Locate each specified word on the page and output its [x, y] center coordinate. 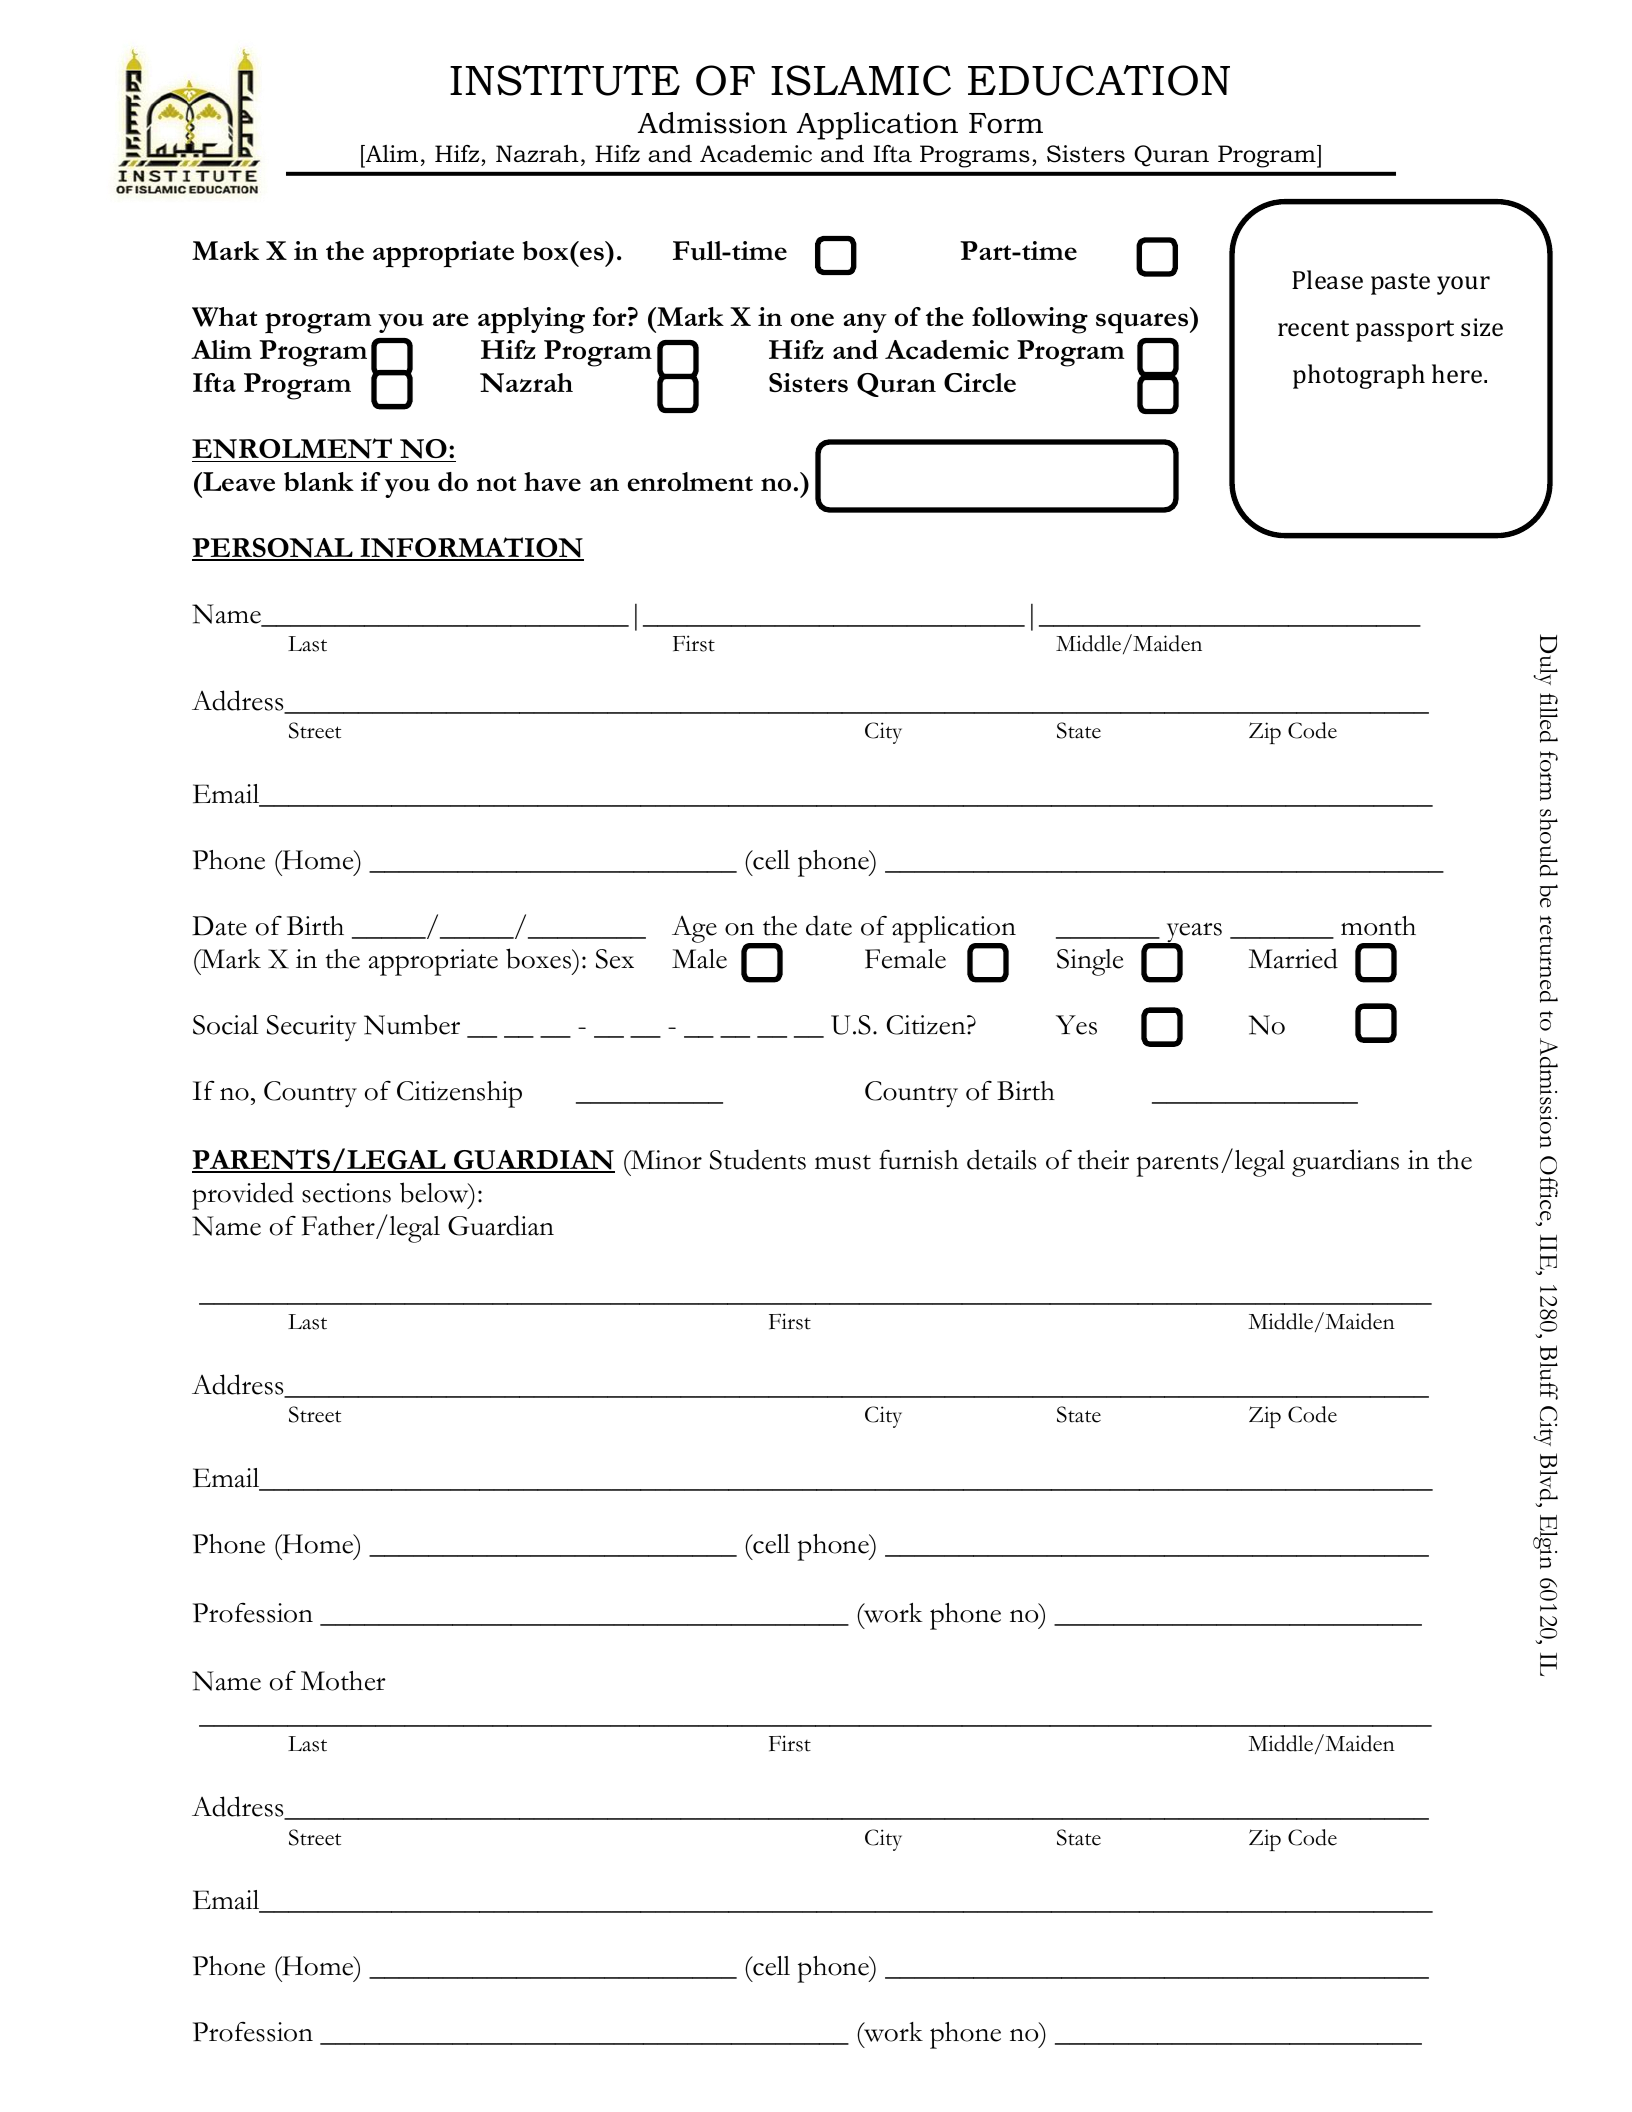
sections [346, 1193]
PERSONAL [273, 549]
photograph [1359, 376]
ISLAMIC [861, 80]
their [1103, 1160]
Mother [343, 1681]
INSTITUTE [565, 80]
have [552, 482]
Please [1327, 280]
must [843, 1162]
